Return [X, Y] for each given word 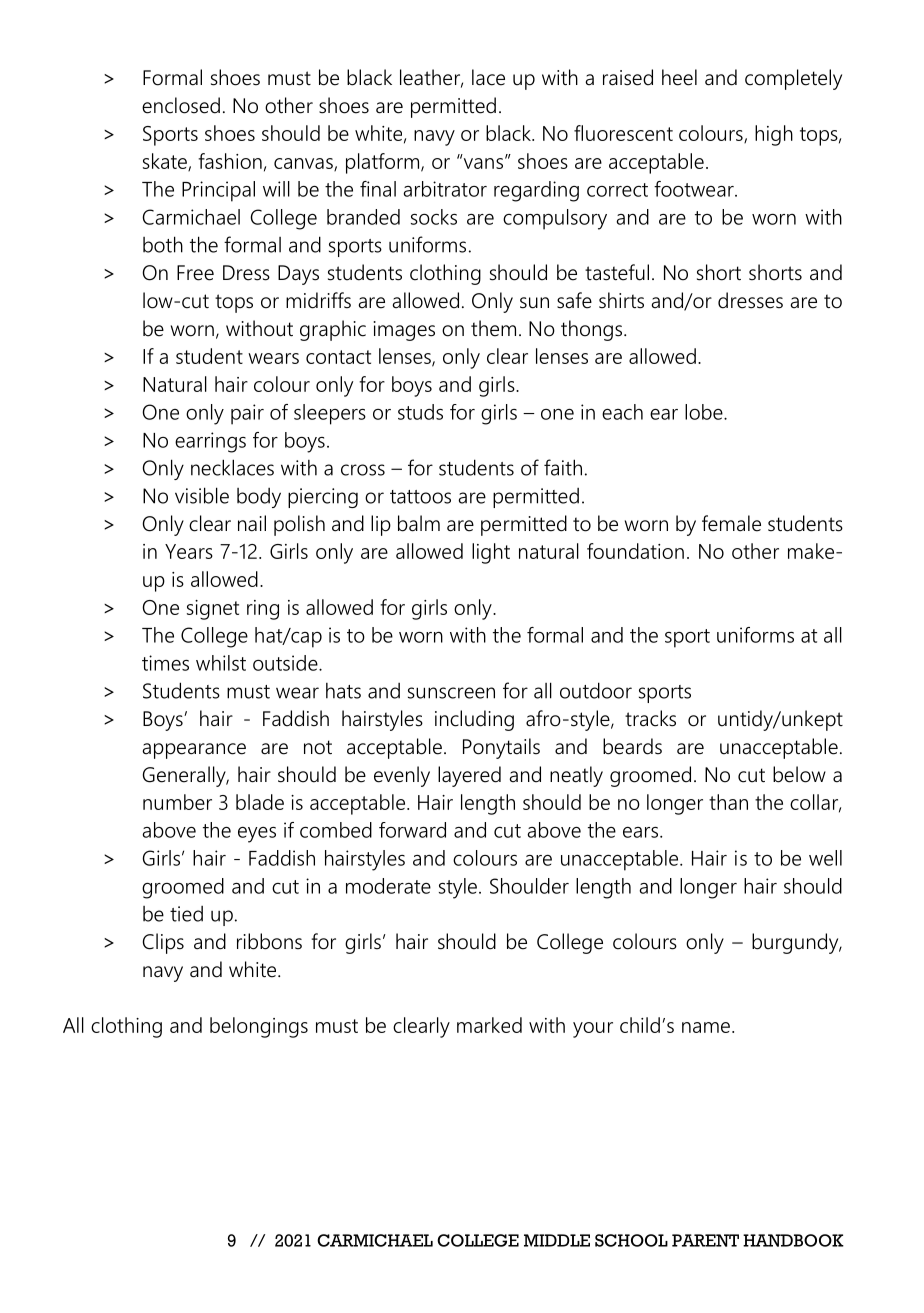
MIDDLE [557, 1240]
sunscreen [451, 693]
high [774, 135]
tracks [650, 718]
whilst [221, 663]
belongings [259, 1027]
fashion [230, 161]
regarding [536, 191]
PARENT [705, 1240]
